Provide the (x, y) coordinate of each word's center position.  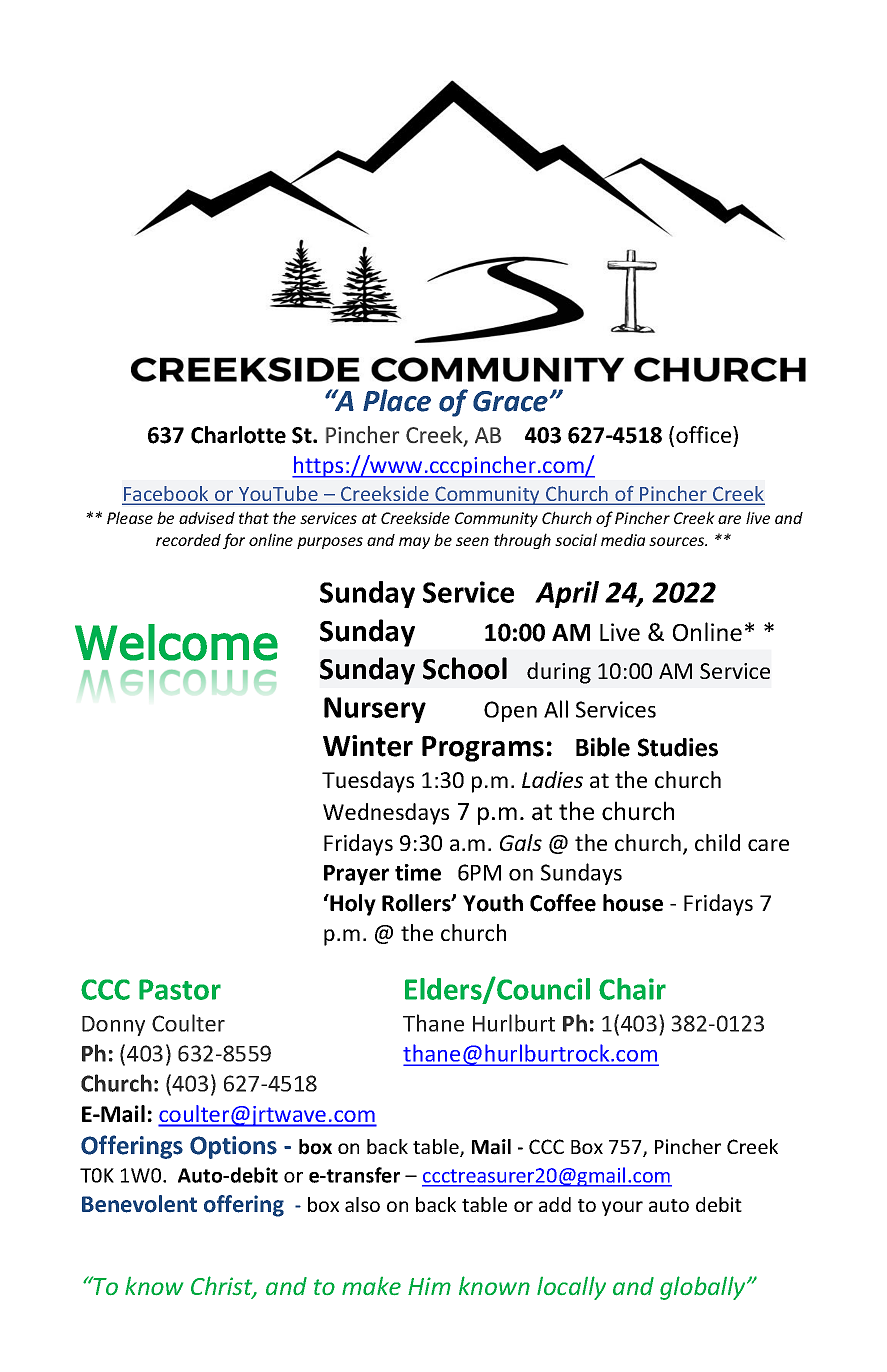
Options (233, 1147)
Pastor (180, 989)
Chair (632, 989)
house (633, 903)
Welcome (176, 642)
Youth (493, 903)
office (705, 434)
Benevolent (139, 1204)
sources (678, 541)
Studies (678, 747)
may (414, 543)
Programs (483, 749)
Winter (368, 746)
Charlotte (238, 435)
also (362, 1204)
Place (397, 400)
